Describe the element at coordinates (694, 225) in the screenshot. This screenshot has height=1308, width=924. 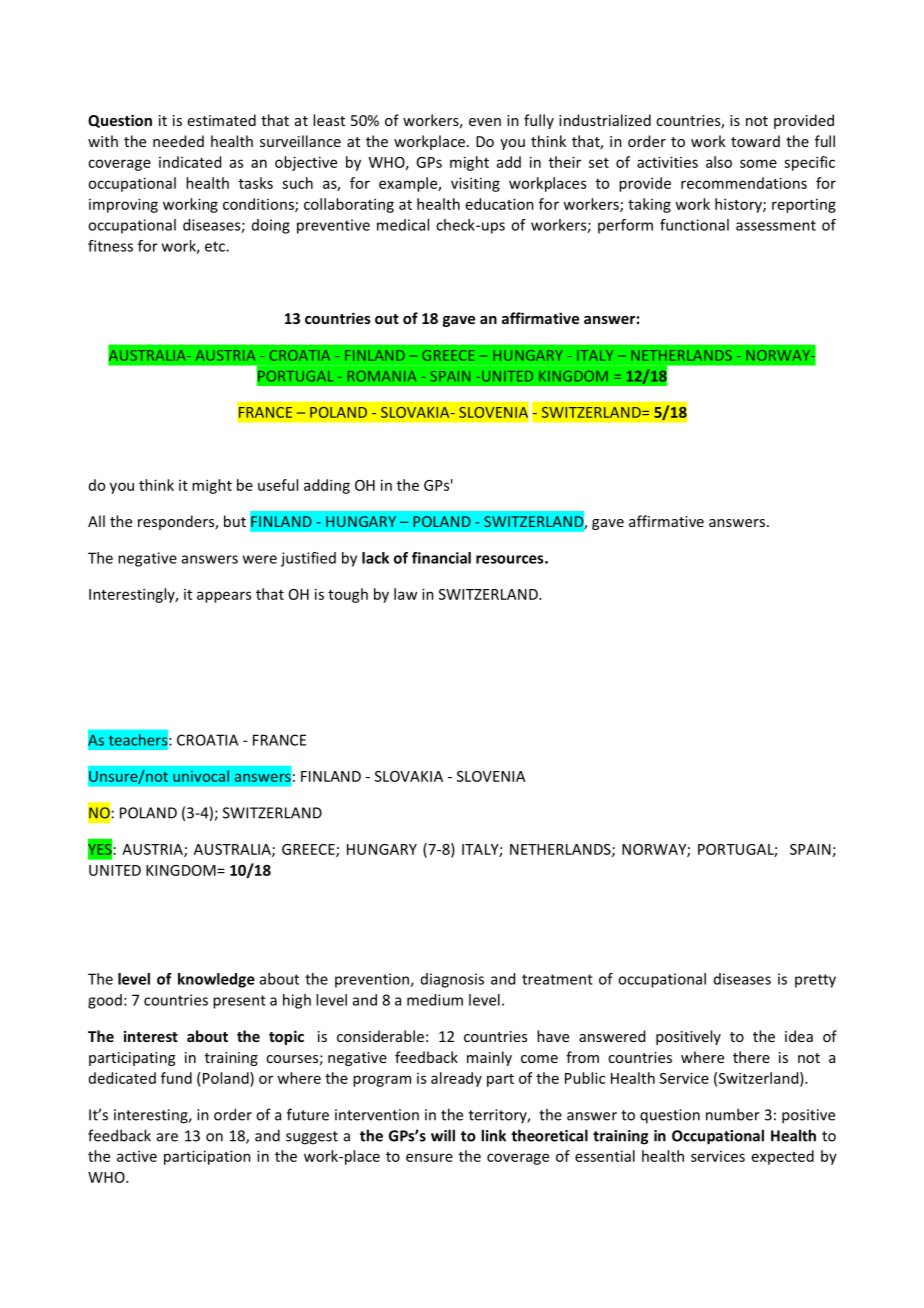
I see `functional` at that location.
